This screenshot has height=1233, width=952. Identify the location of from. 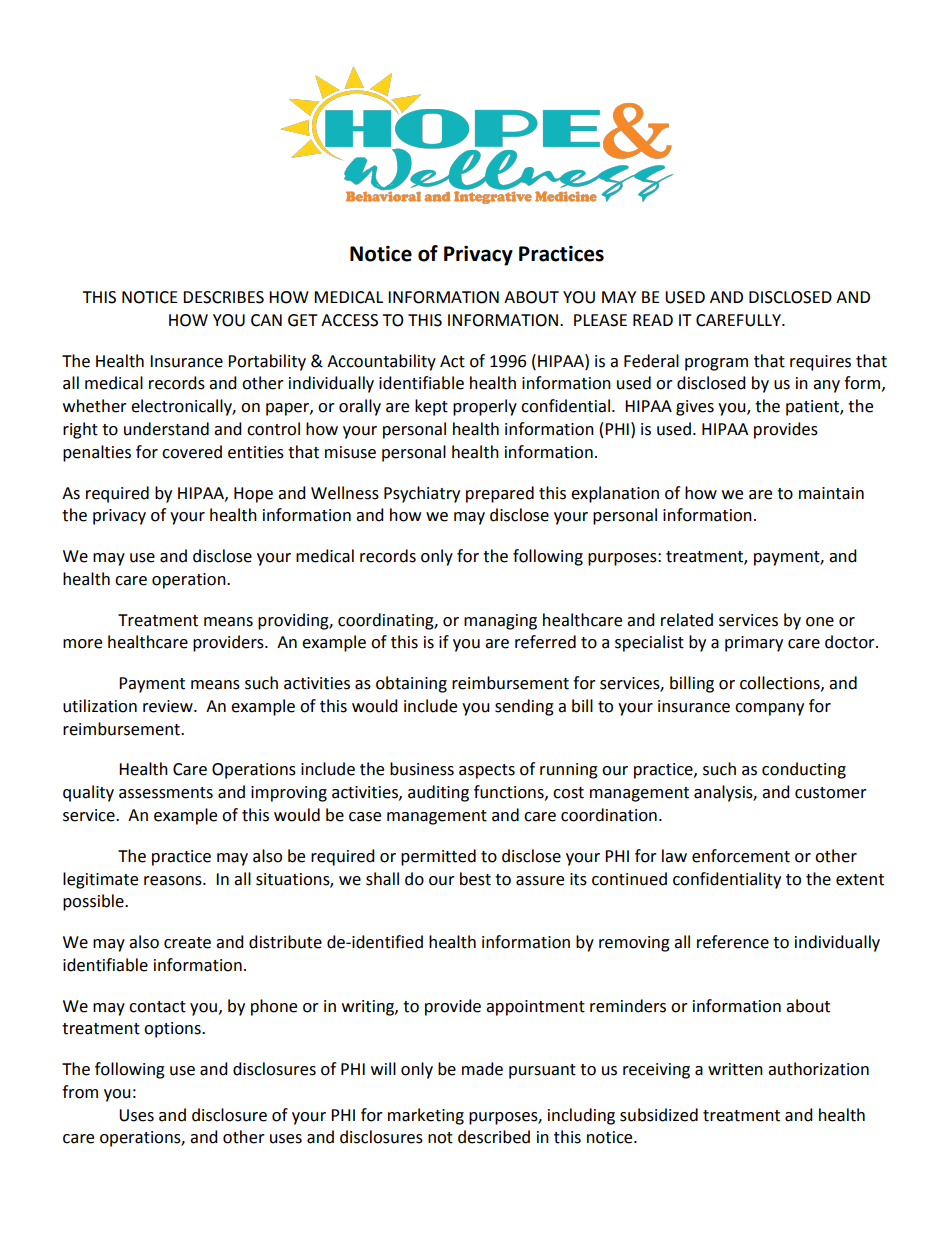
(80, 1092).
